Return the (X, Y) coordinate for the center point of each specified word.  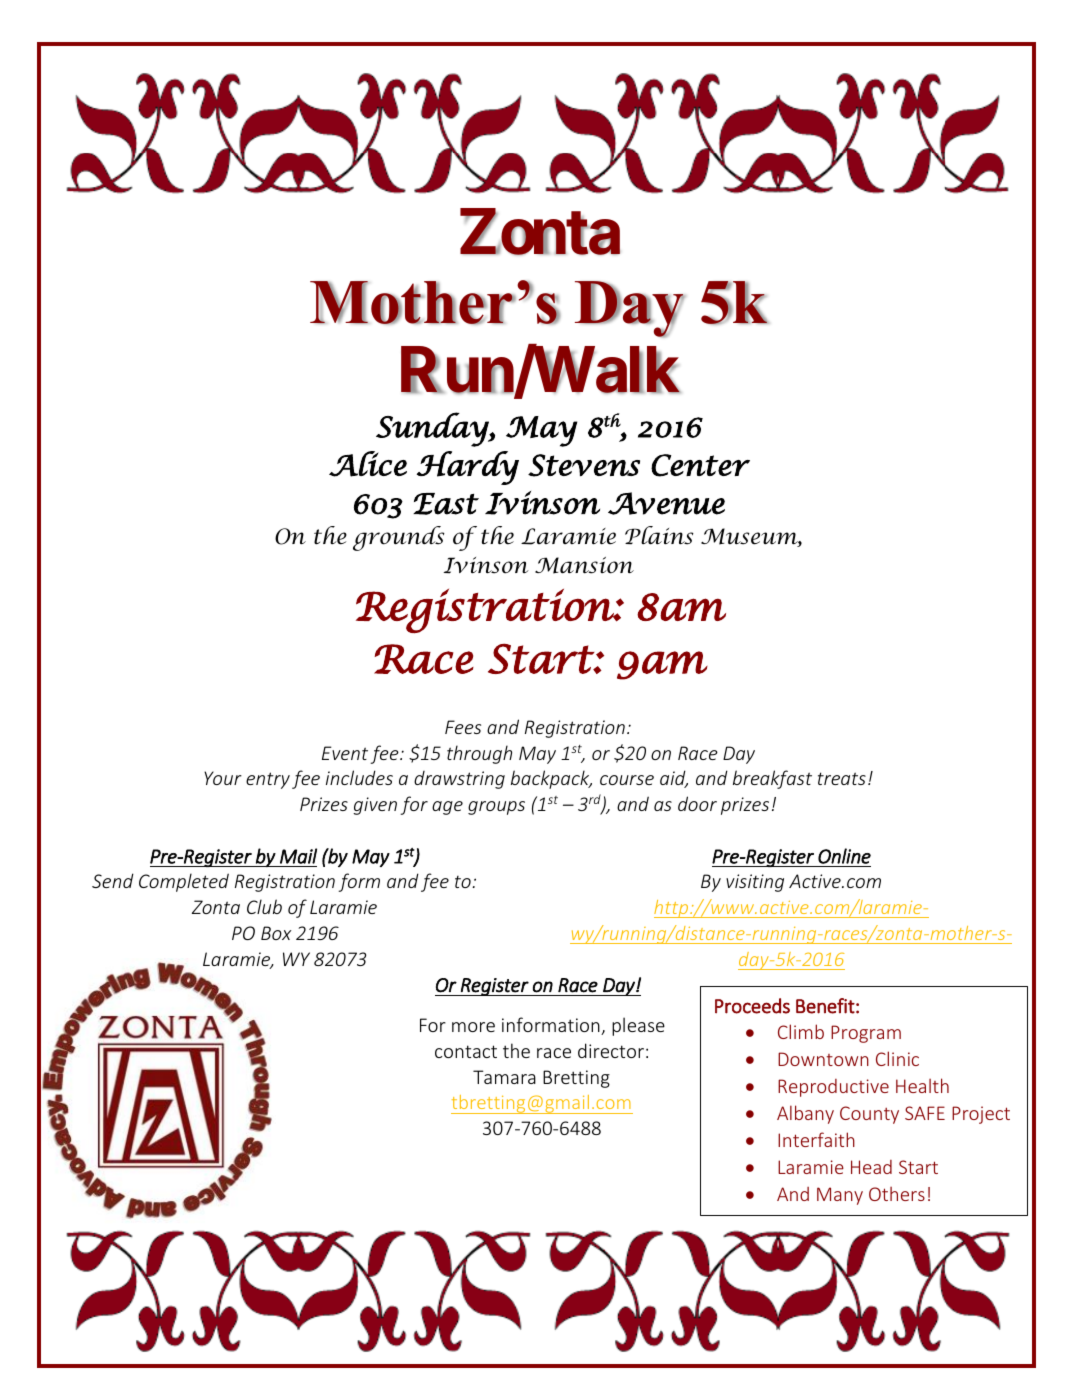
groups (496, 808)
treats (842, 778)
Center (700, 465)
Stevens (584, 465)
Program (866, 1034)
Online (844, 856)
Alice (368, 464)
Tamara (504, 1077)
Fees (463, 727)
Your (223, 778)
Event (345, 753)
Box (276, 933)
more (473, 1027)
